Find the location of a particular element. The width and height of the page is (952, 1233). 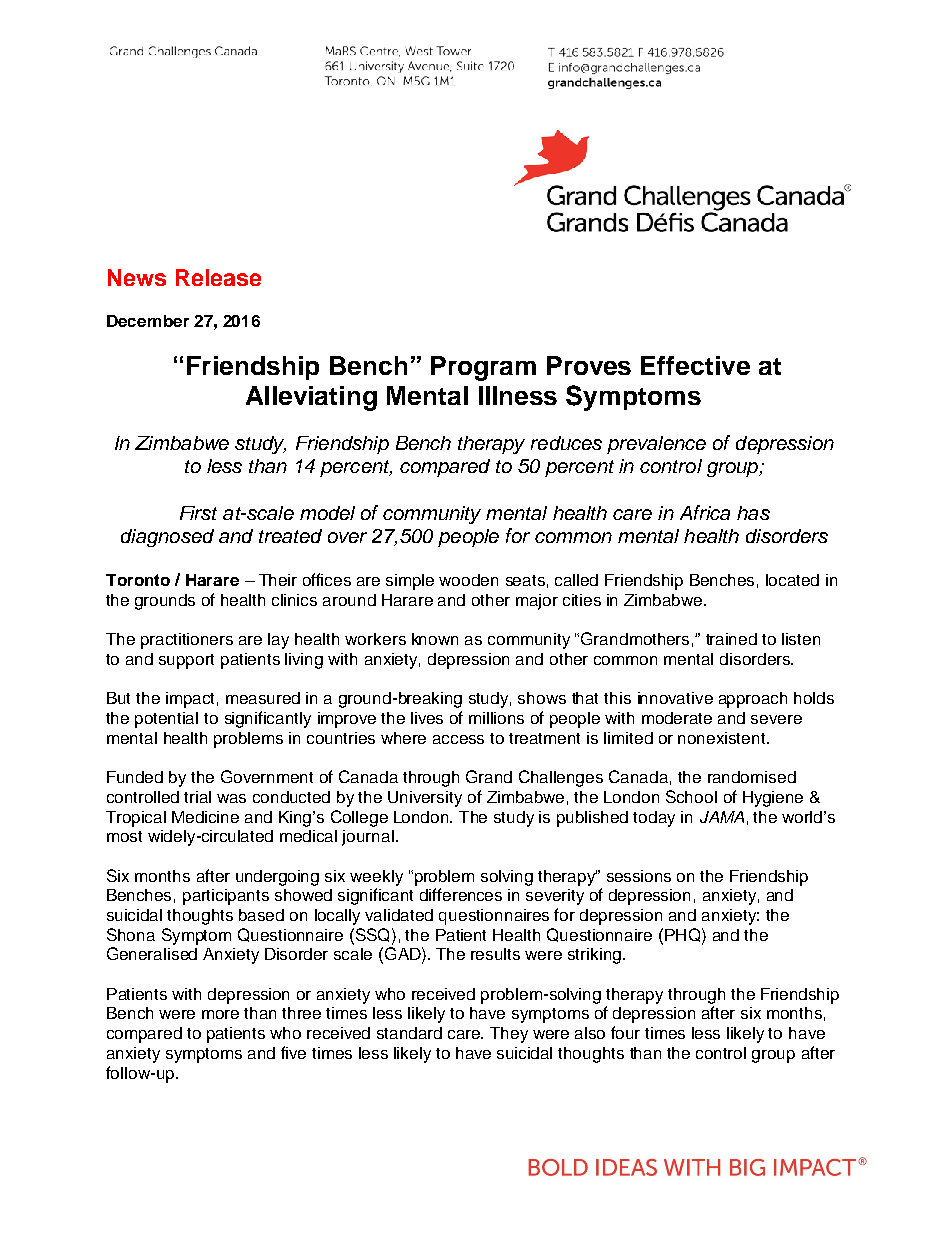

Program is located at coordinates (483, 368).
